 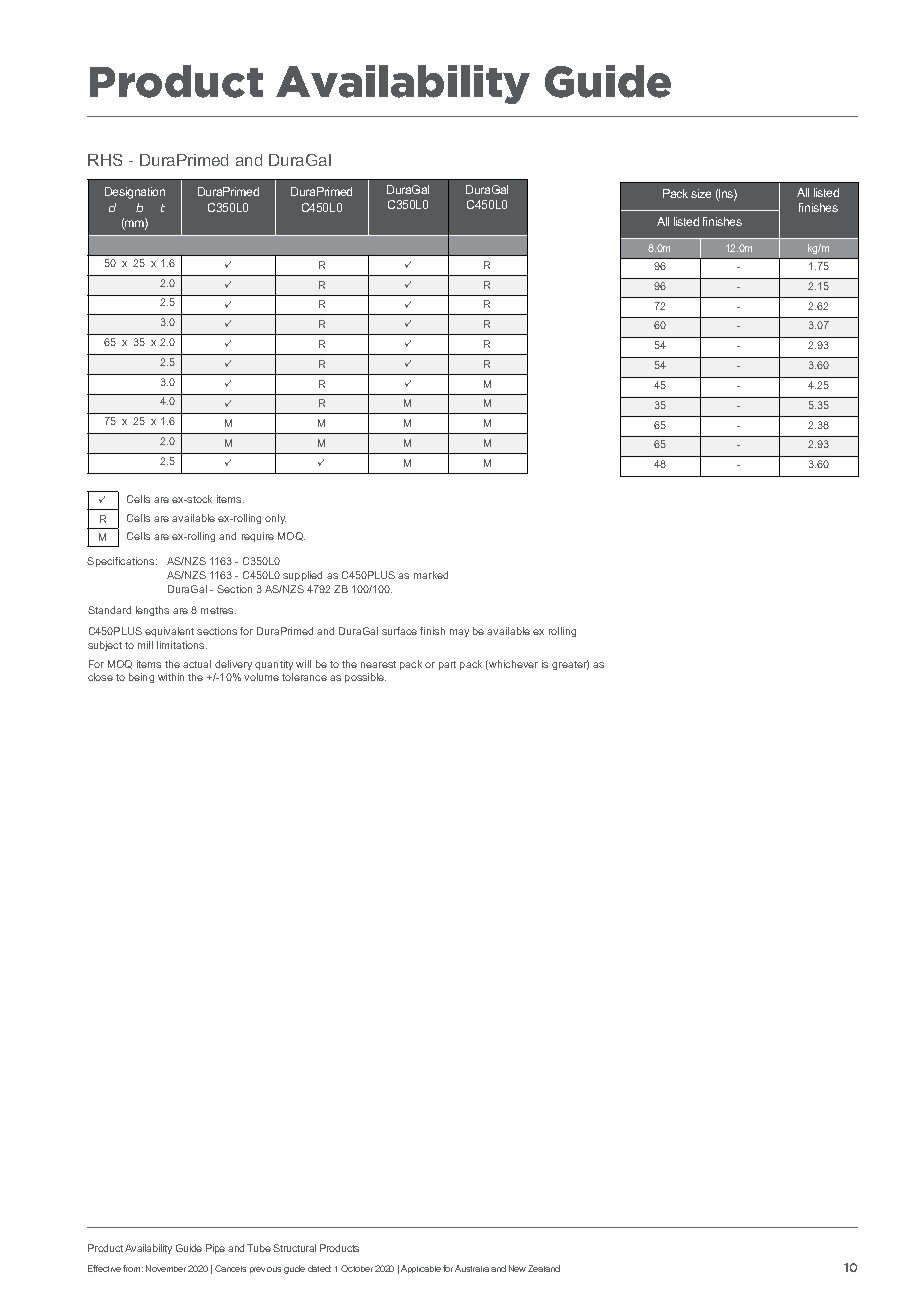 What do you see at coordinates (544, 1268) in the page?
I see `Zealand` at bounding box center [544, 1268].
